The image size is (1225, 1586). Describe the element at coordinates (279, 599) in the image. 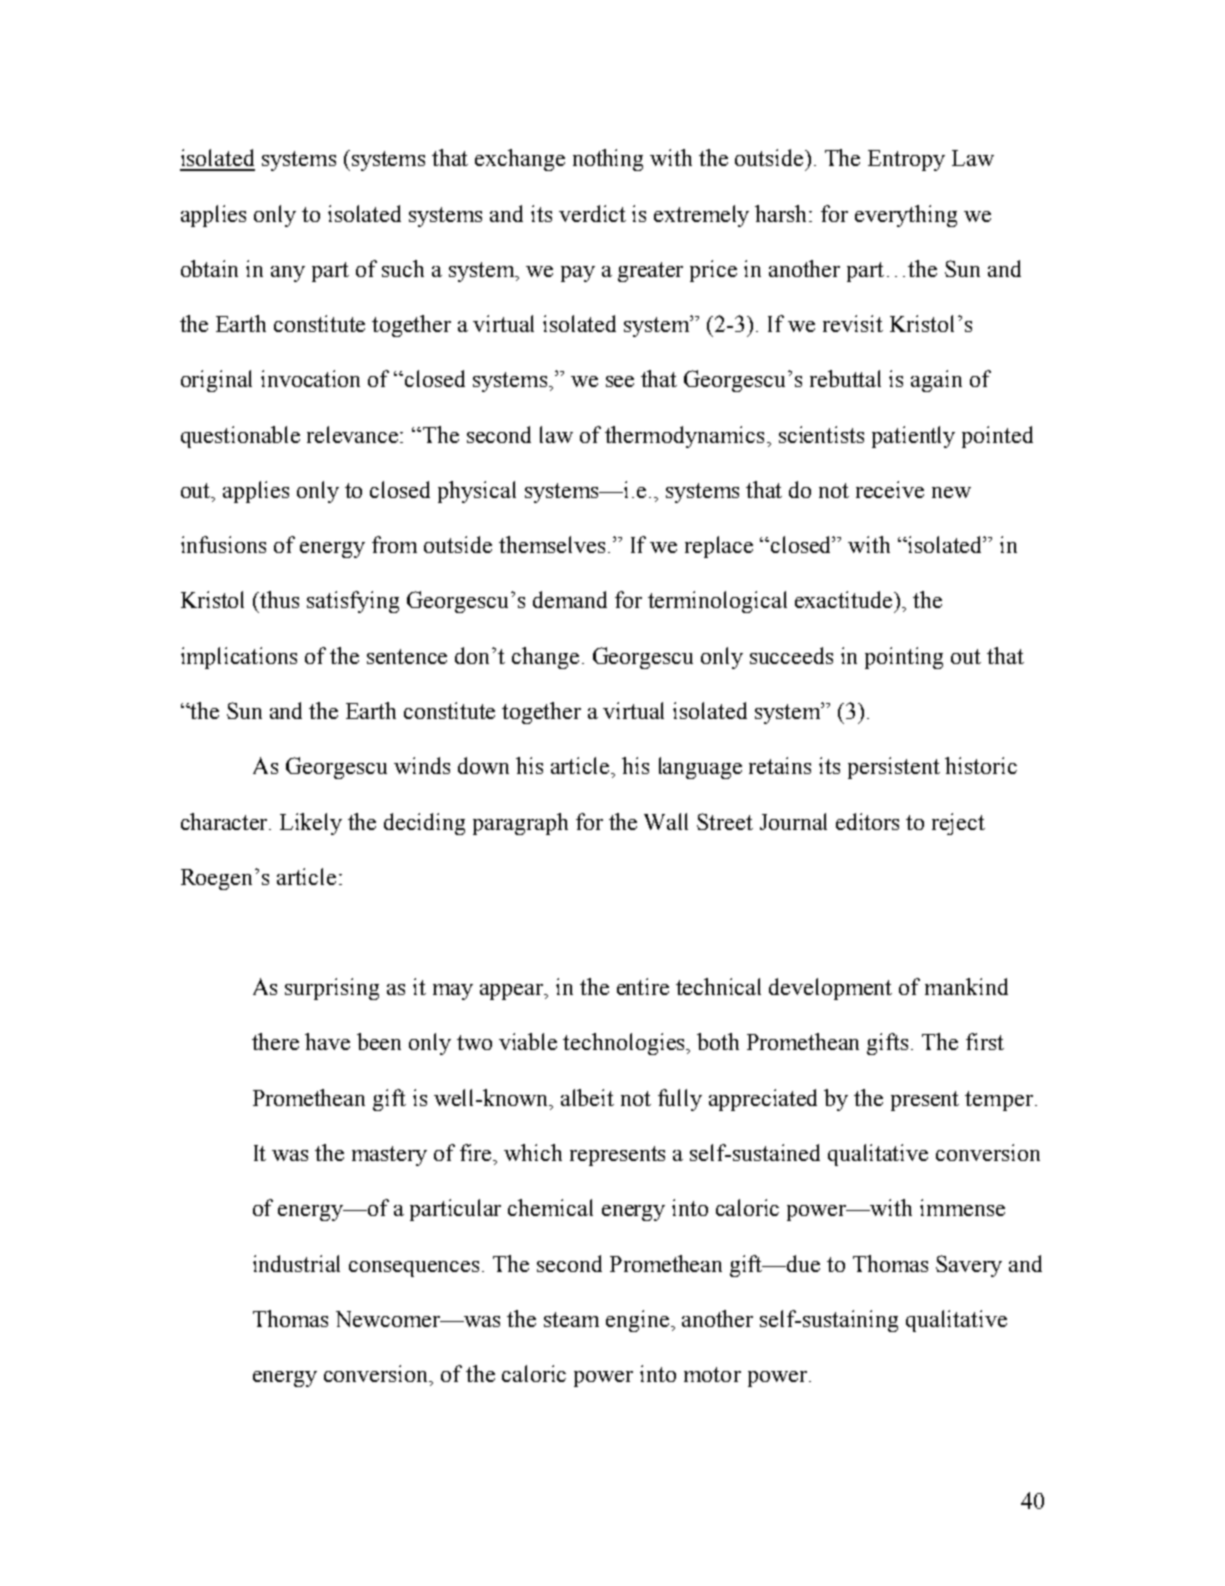

I see `thus` at that location.
